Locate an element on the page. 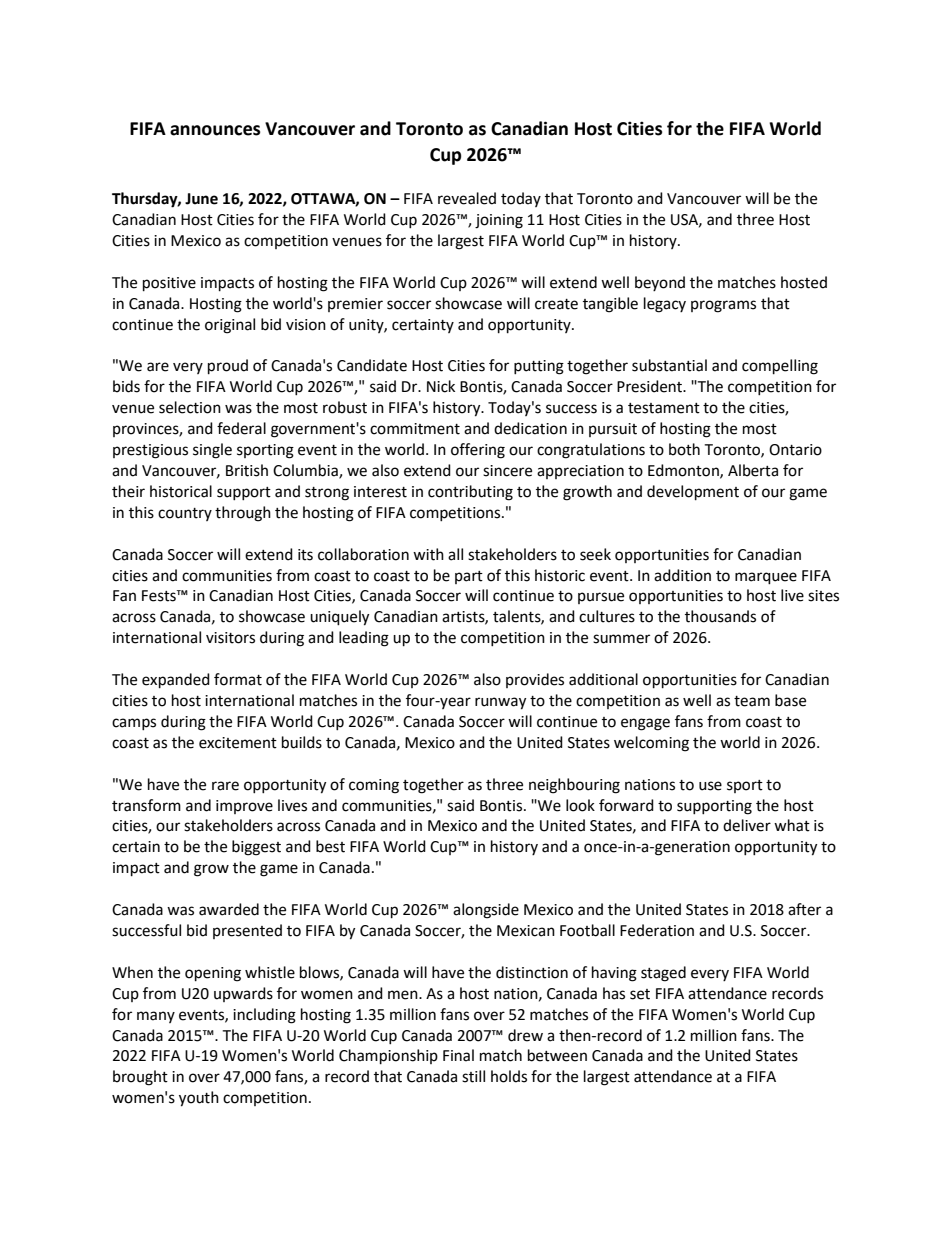  use is located at coordinates (710, 786).
